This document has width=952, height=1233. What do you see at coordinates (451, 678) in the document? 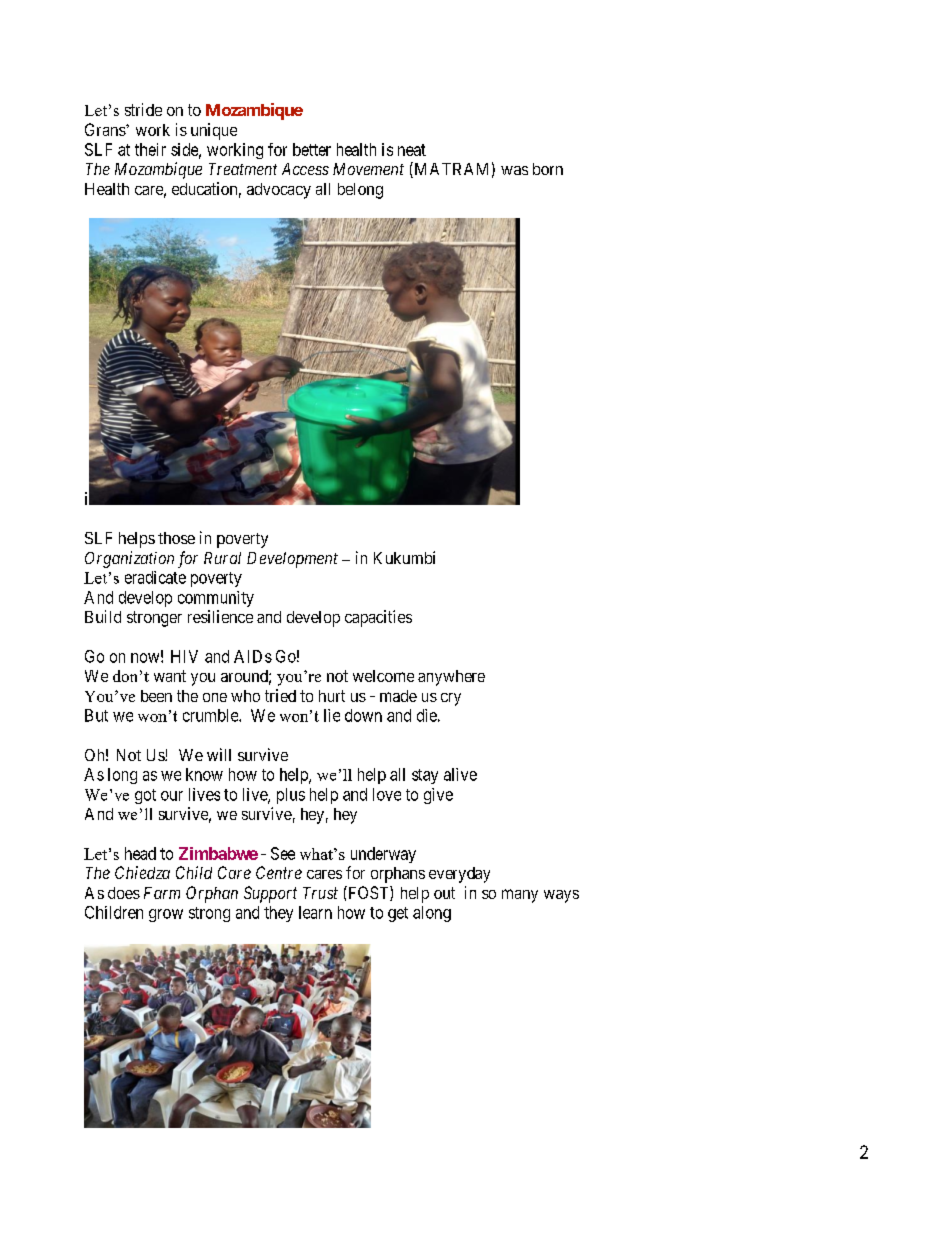
I see `anywhere` at bounding box center [451, 678].
